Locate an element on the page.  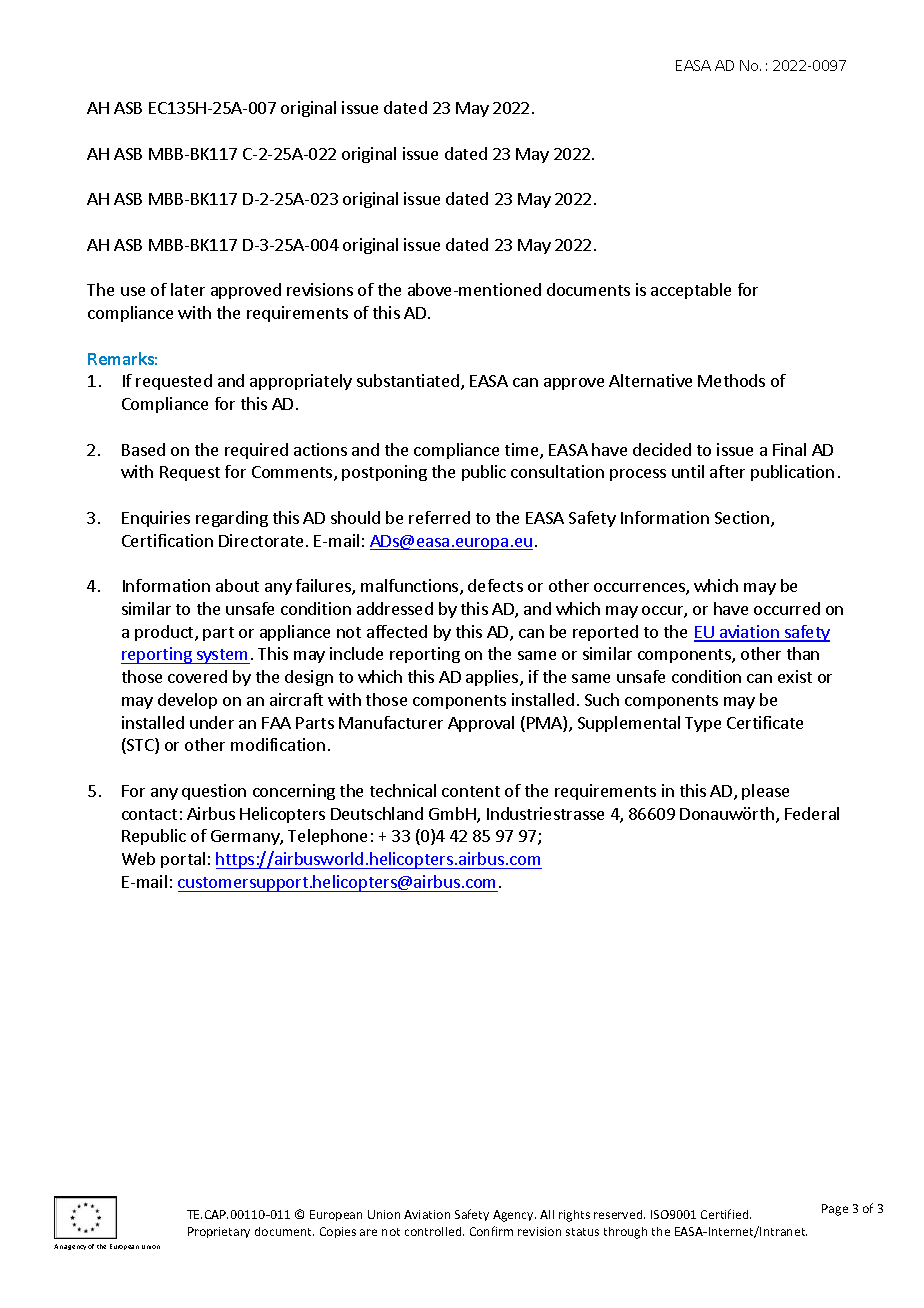
later is located at coordinates (188, 289).
